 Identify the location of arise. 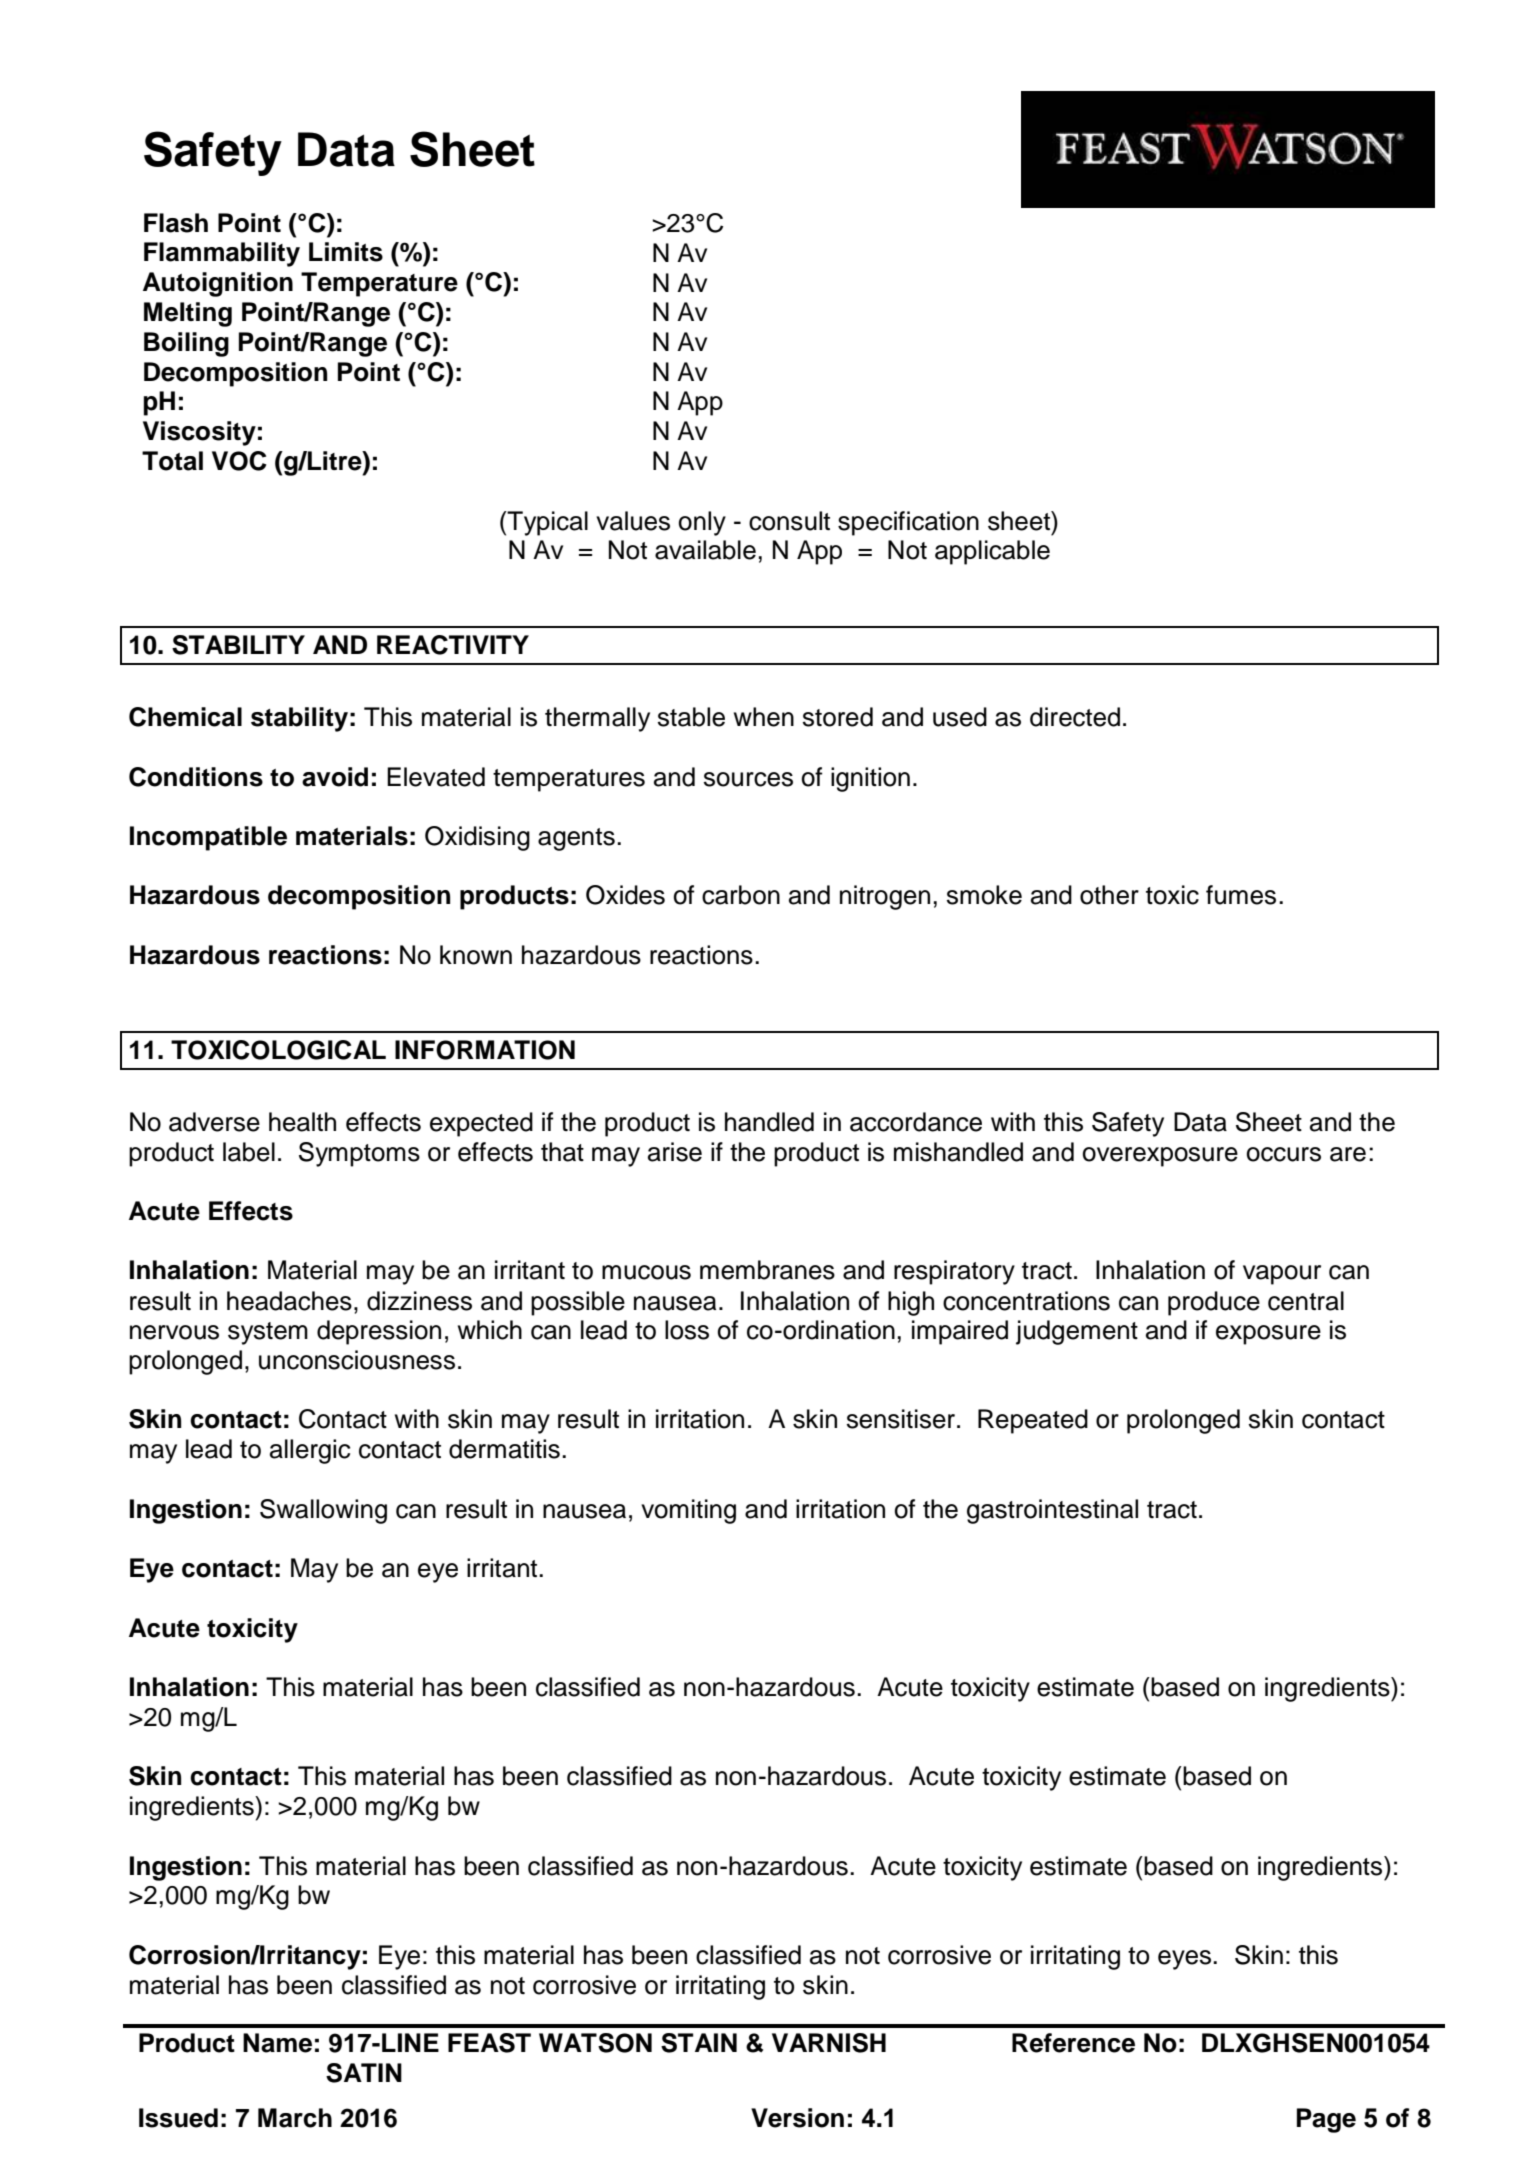
(675, 1152).
